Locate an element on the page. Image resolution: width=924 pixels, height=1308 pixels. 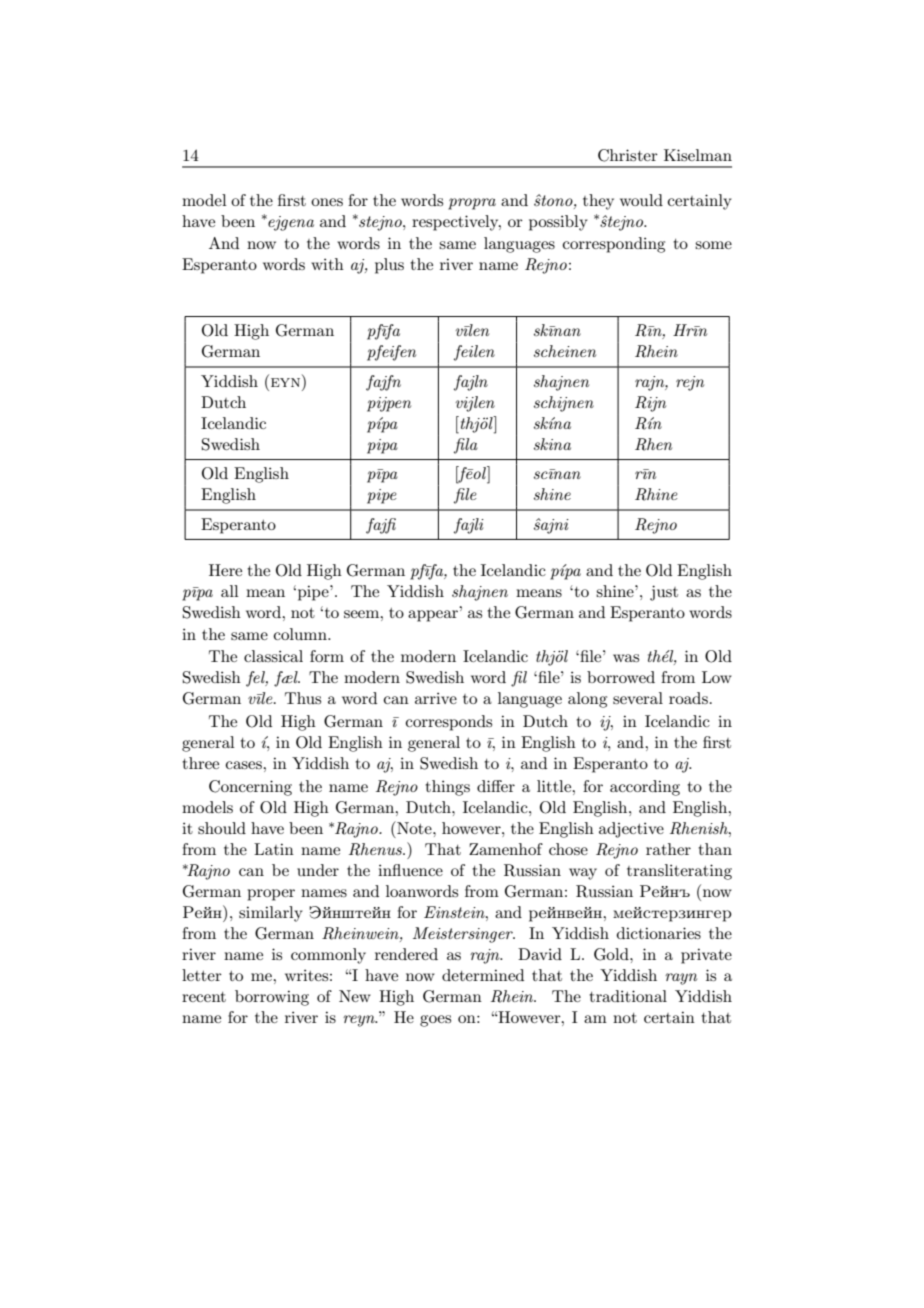
Rijn is located at coordinates (650, 404).
